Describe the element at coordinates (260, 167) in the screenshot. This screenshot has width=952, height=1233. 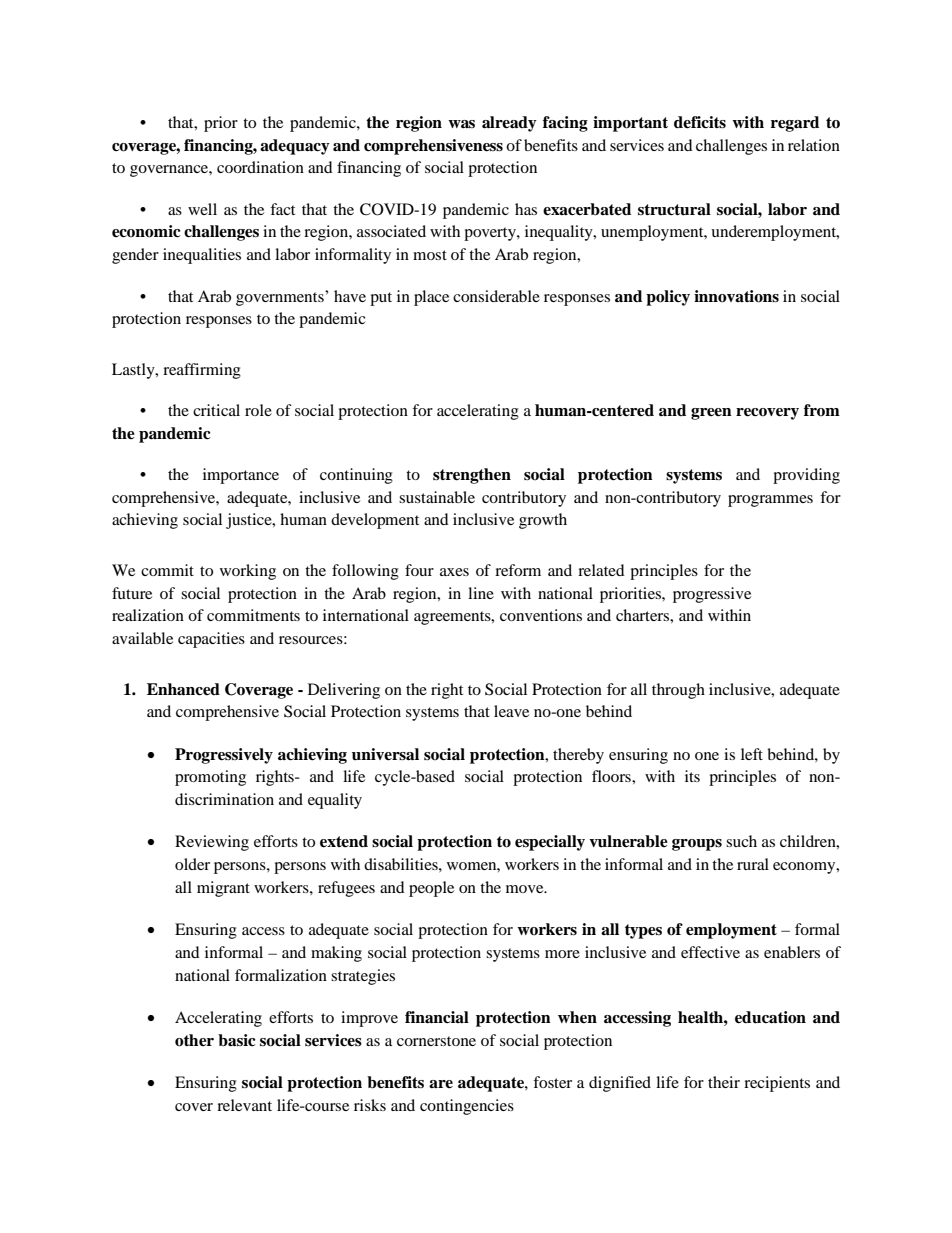
I see `coordination` at that location.
